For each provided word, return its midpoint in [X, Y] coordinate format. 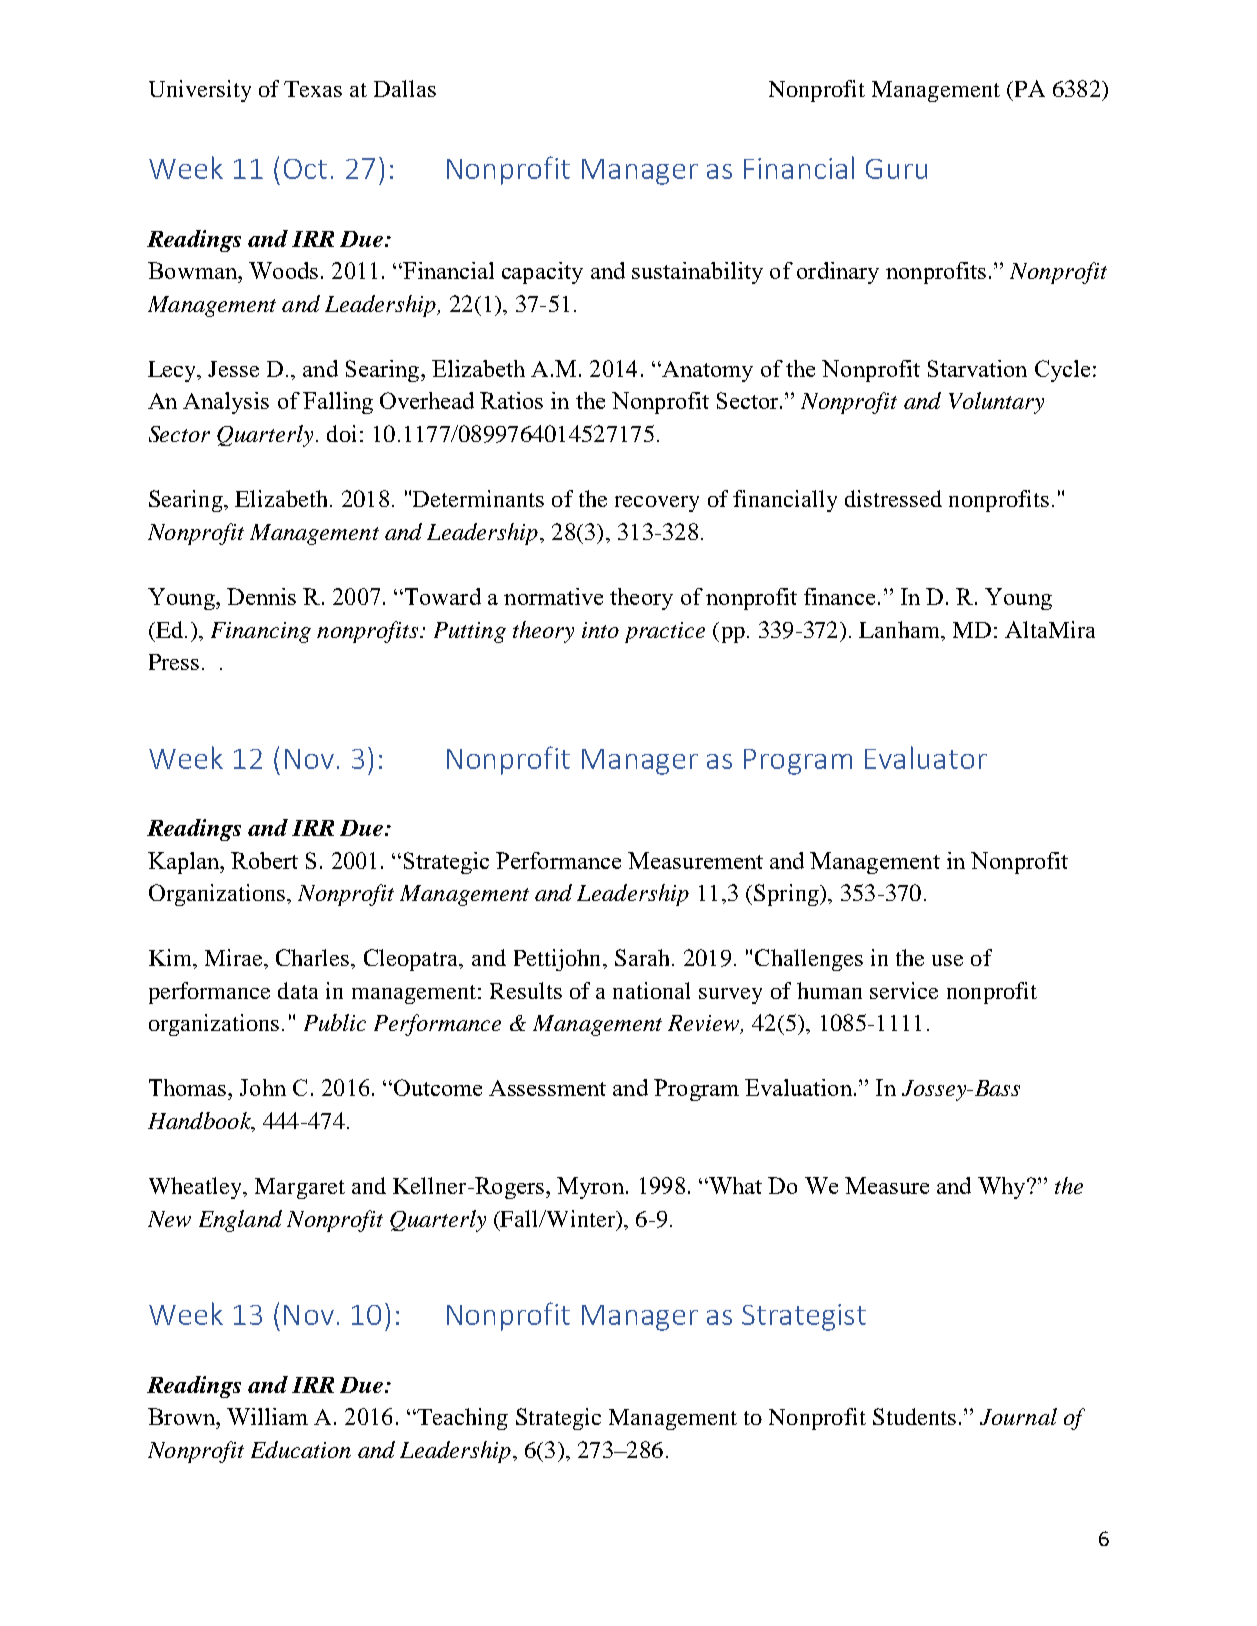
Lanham [901, 629]
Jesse [233, 369]
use [947, 960]
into [600, 630]
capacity [542, 273]
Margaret [300, 1188]
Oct [305, 169]
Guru [896, 169]
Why [1003, 1188]
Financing [261, 632]
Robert [264, 860]
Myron [590, 1188]
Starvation [977, 368]
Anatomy [706, 371]
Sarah [642, 957]
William [267, 1416]
